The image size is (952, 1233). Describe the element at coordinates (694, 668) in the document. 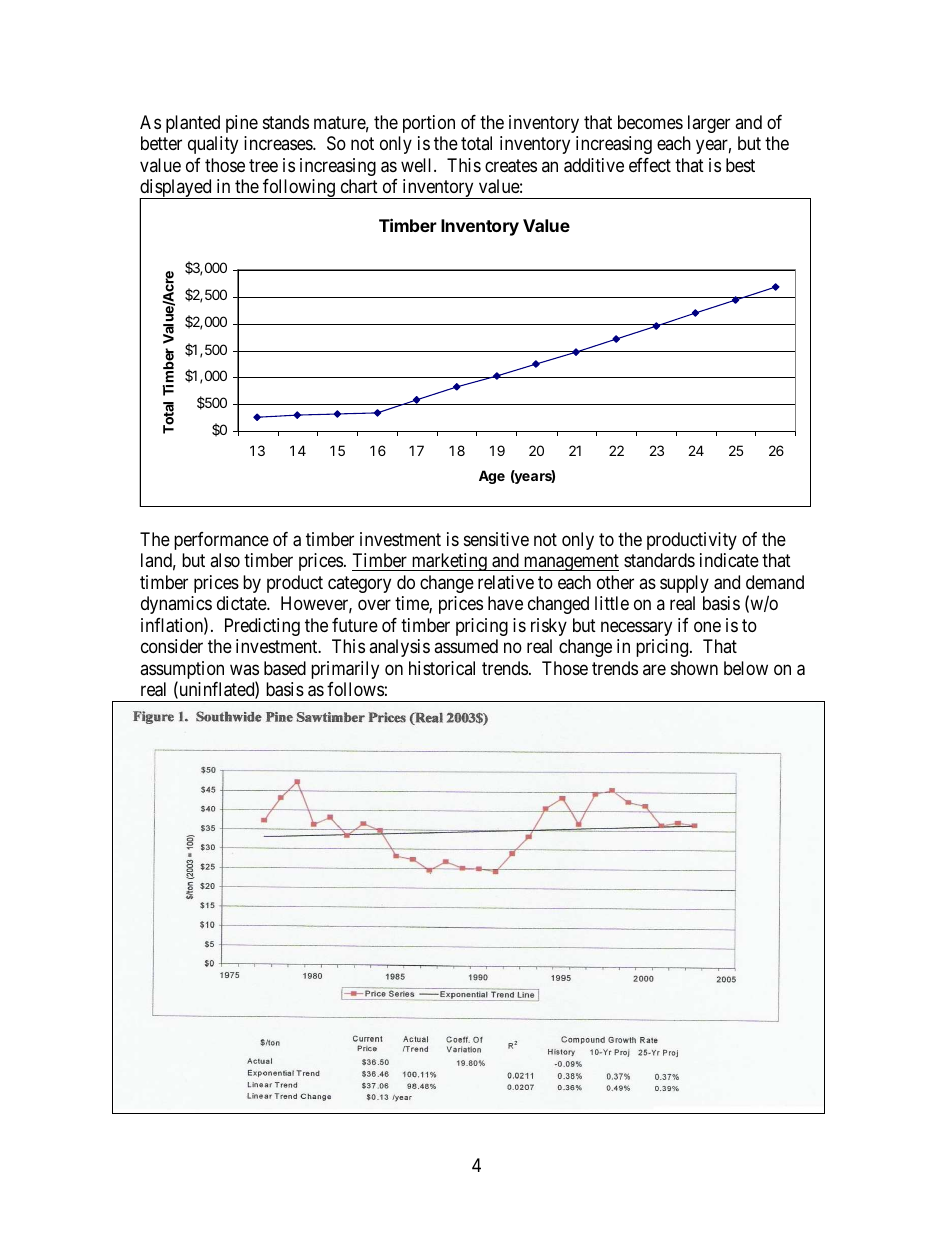

I see `shown` at that location.
